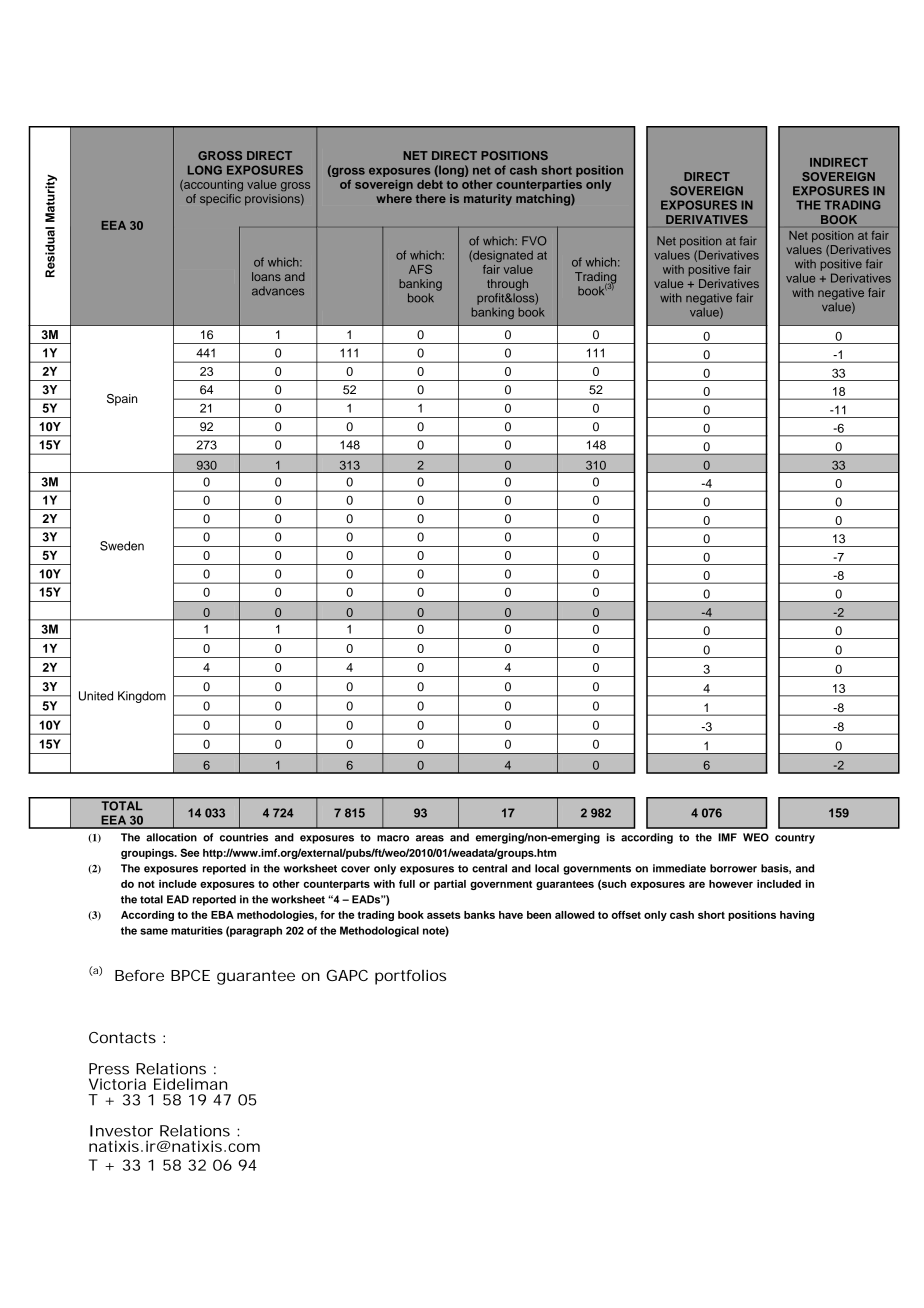  Describe the element at coordinates (420, 269) in the screenshot. I see `AFS` at that location.
